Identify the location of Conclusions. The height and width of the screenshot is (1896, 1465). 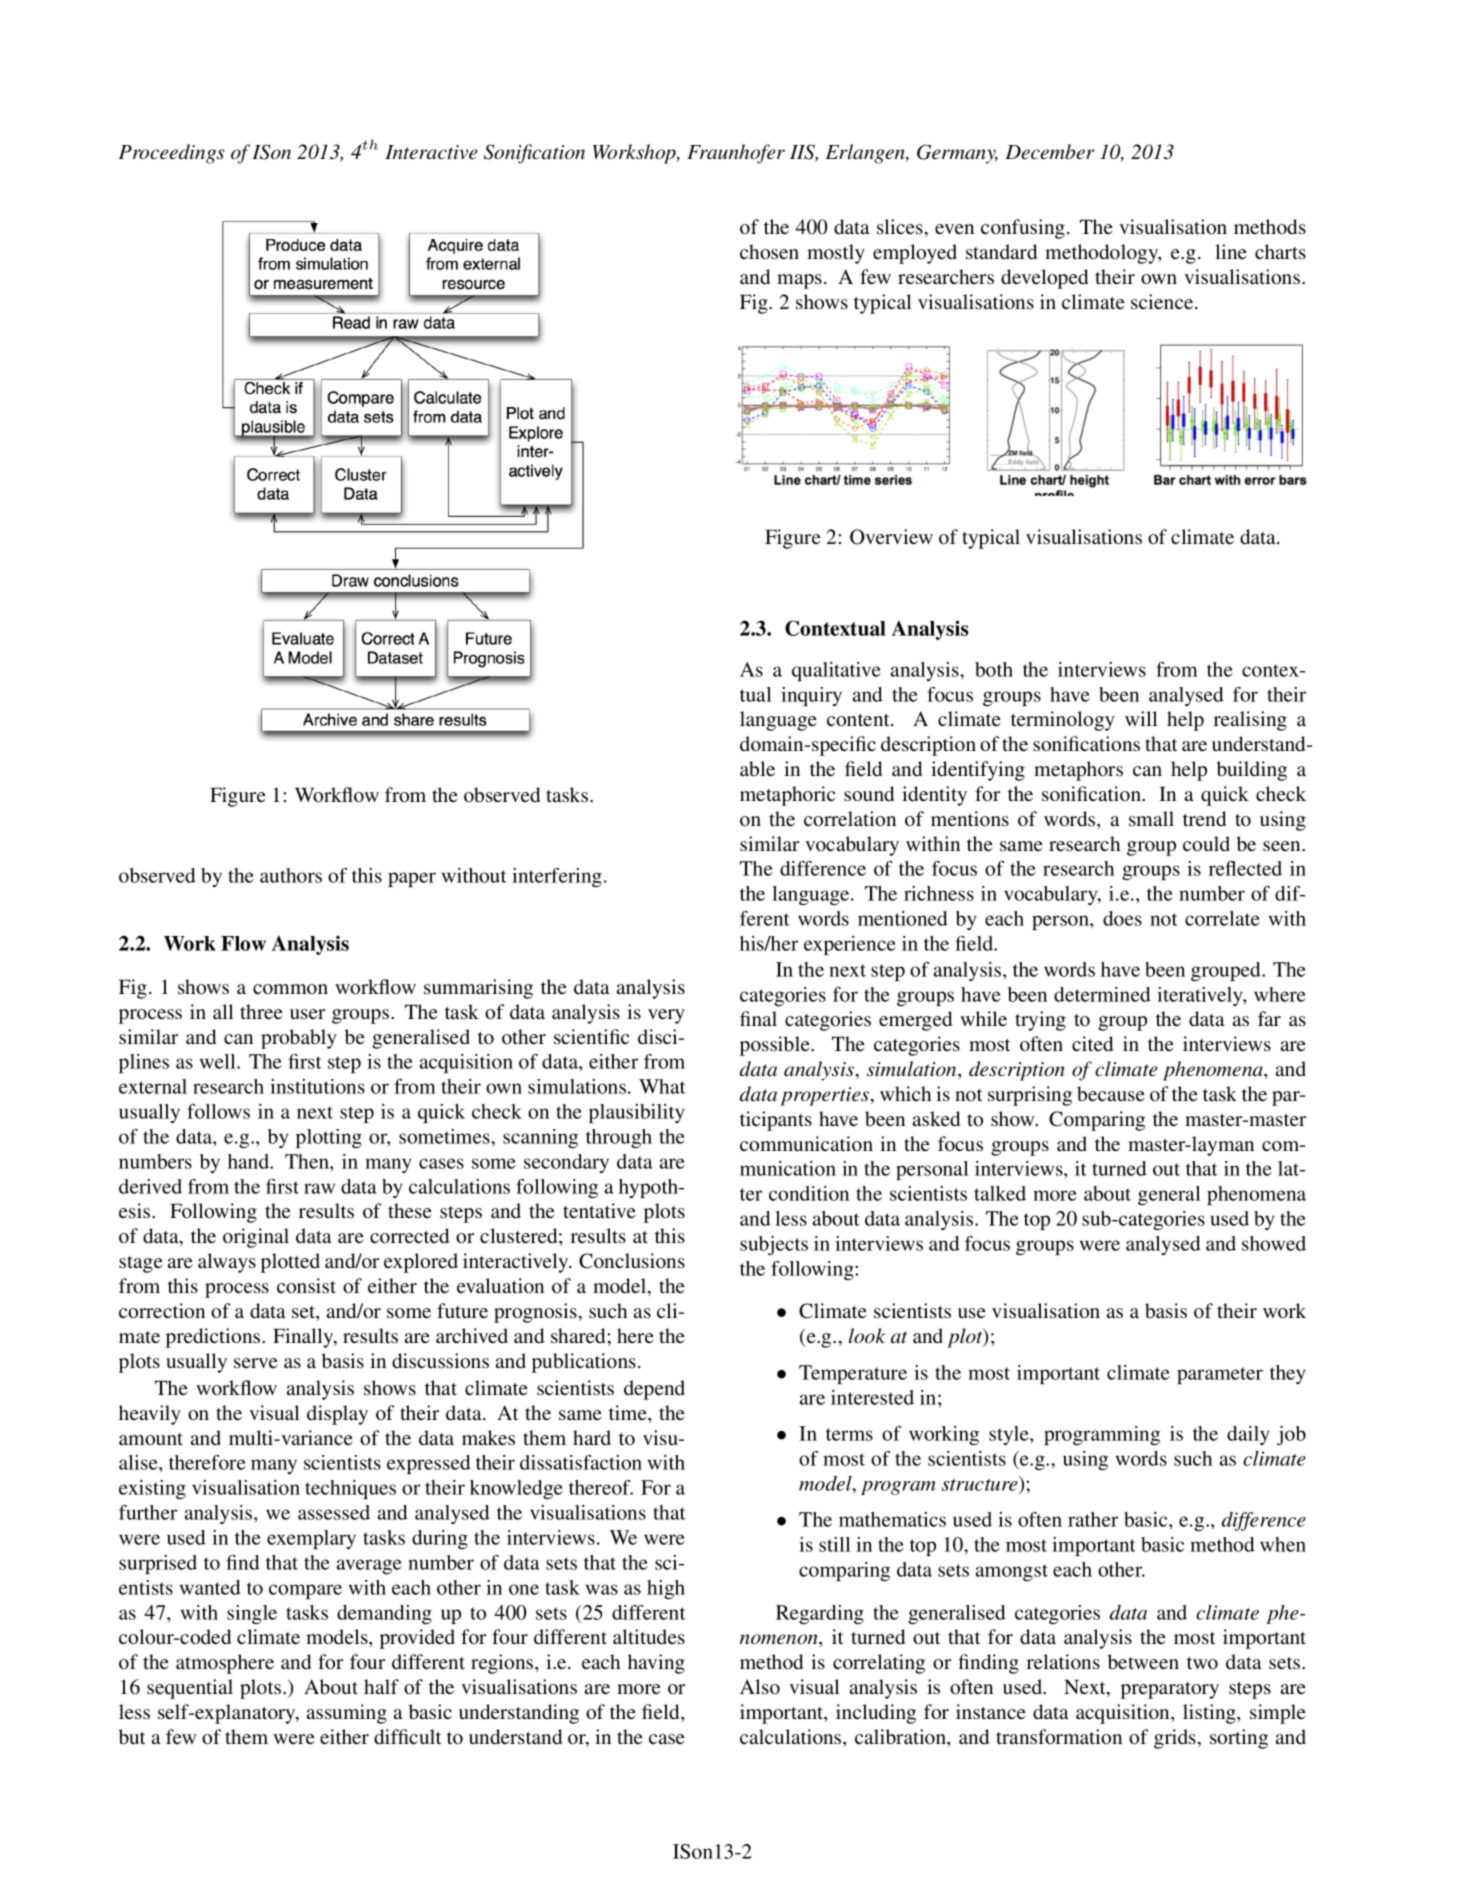
(632, 1261).
